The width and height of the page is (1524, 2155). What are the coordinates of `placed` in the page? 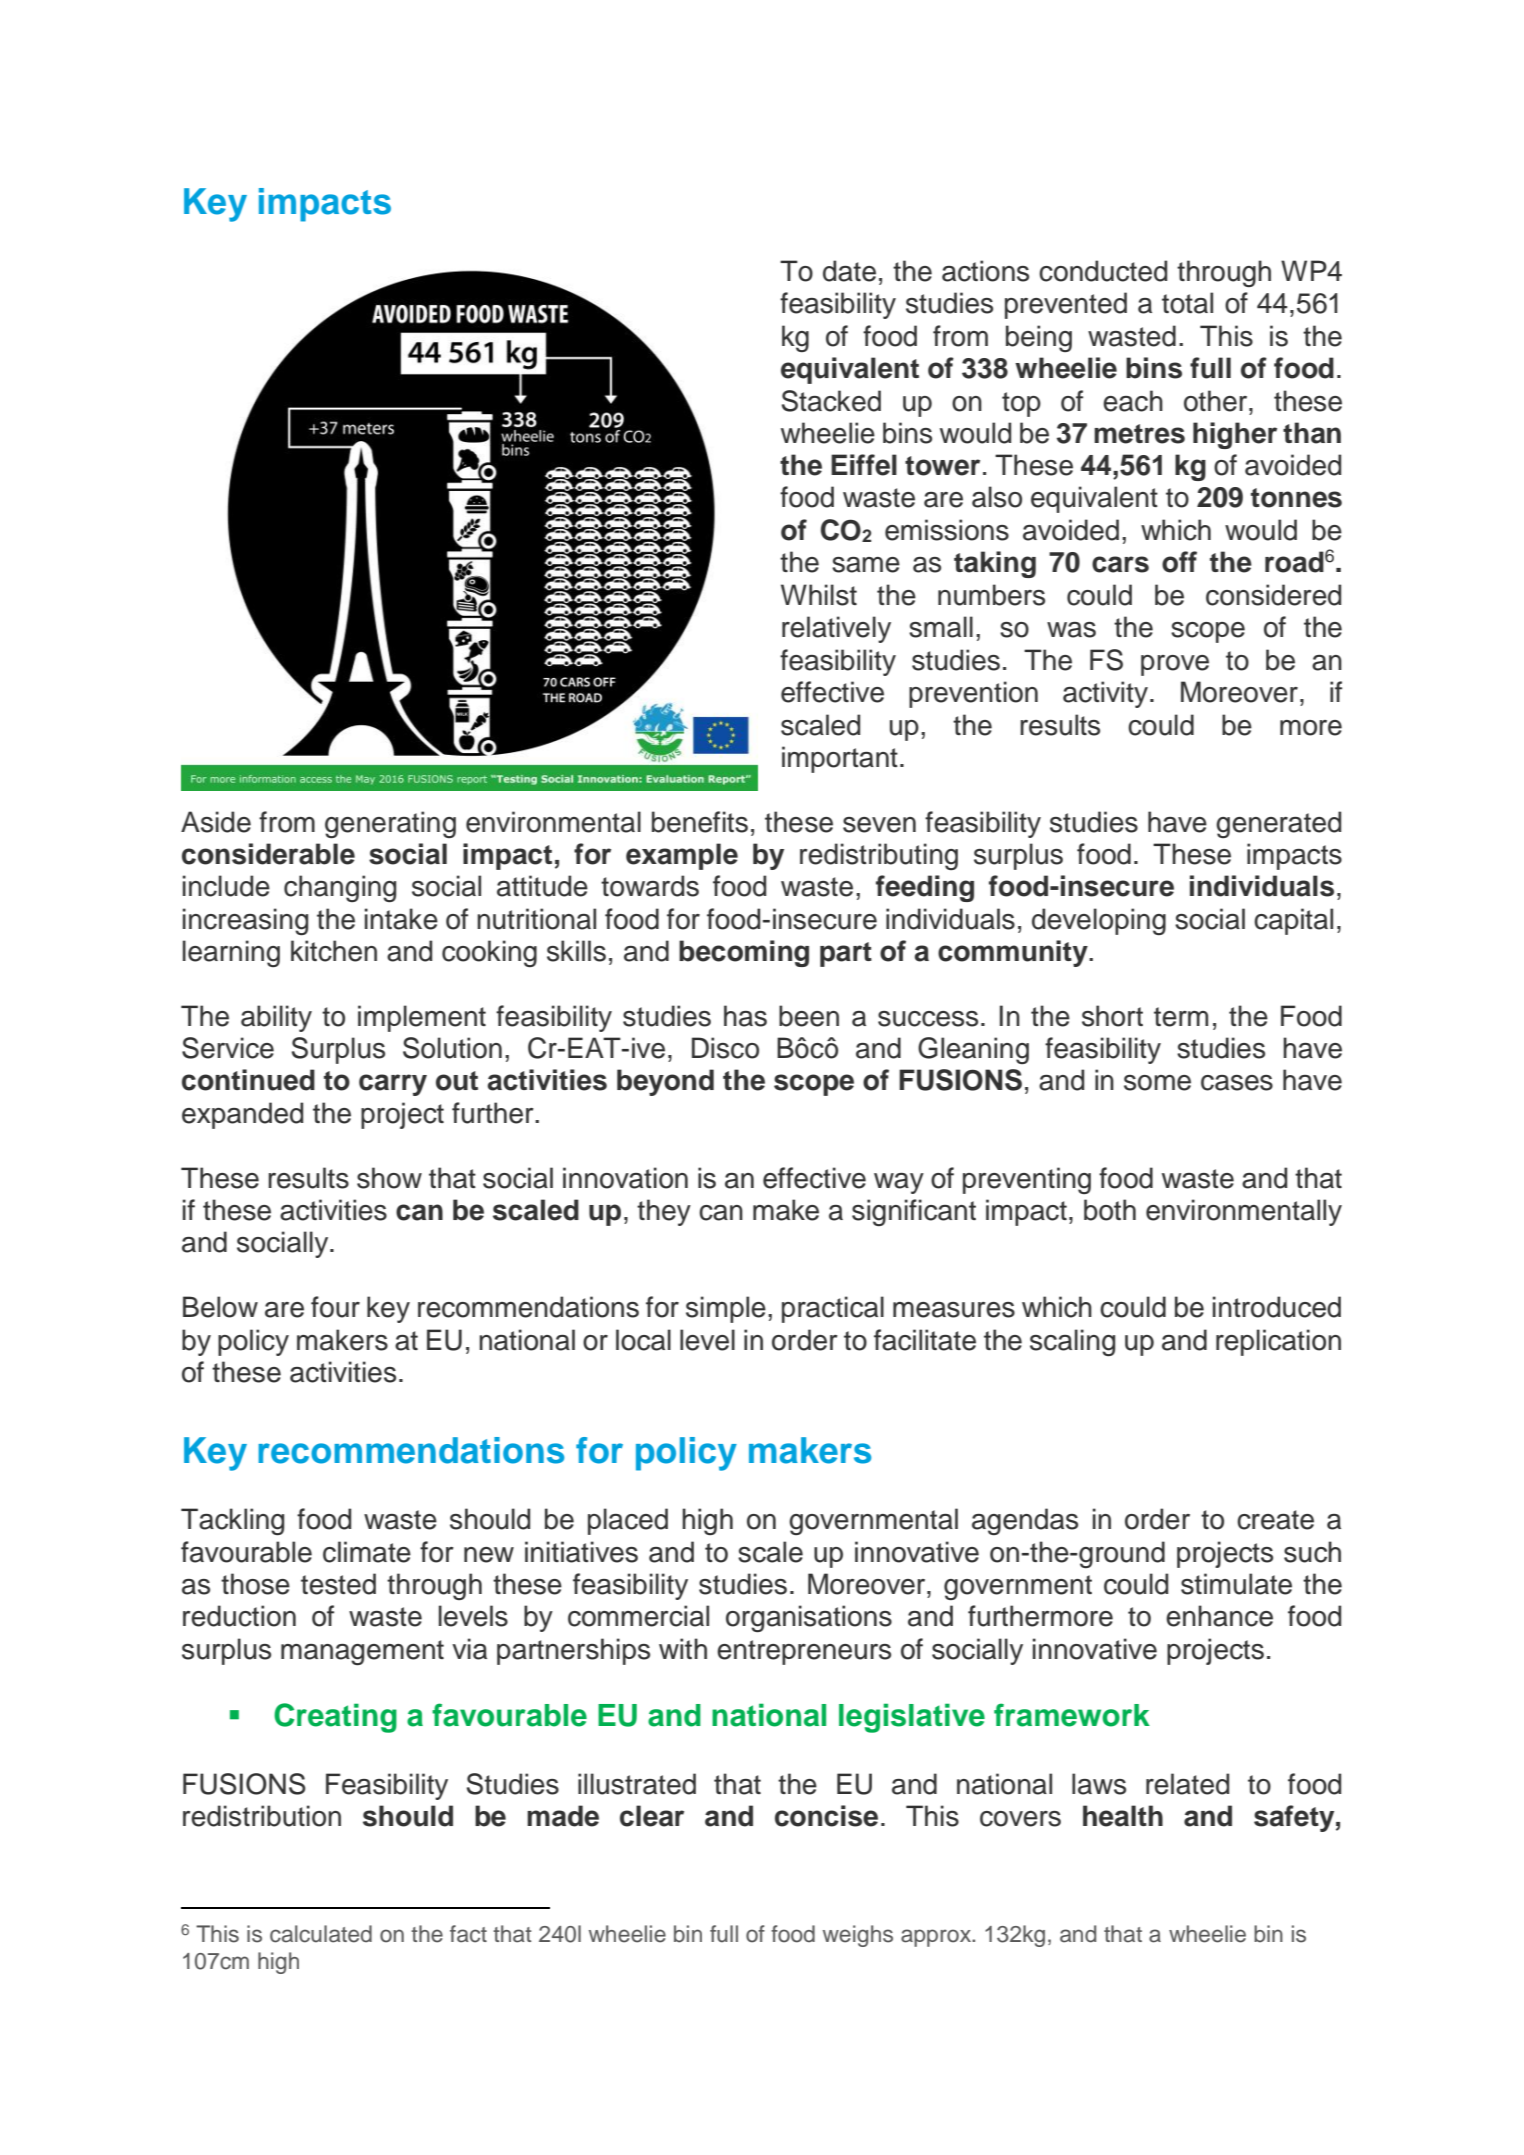 It's located at (628, 1521).
